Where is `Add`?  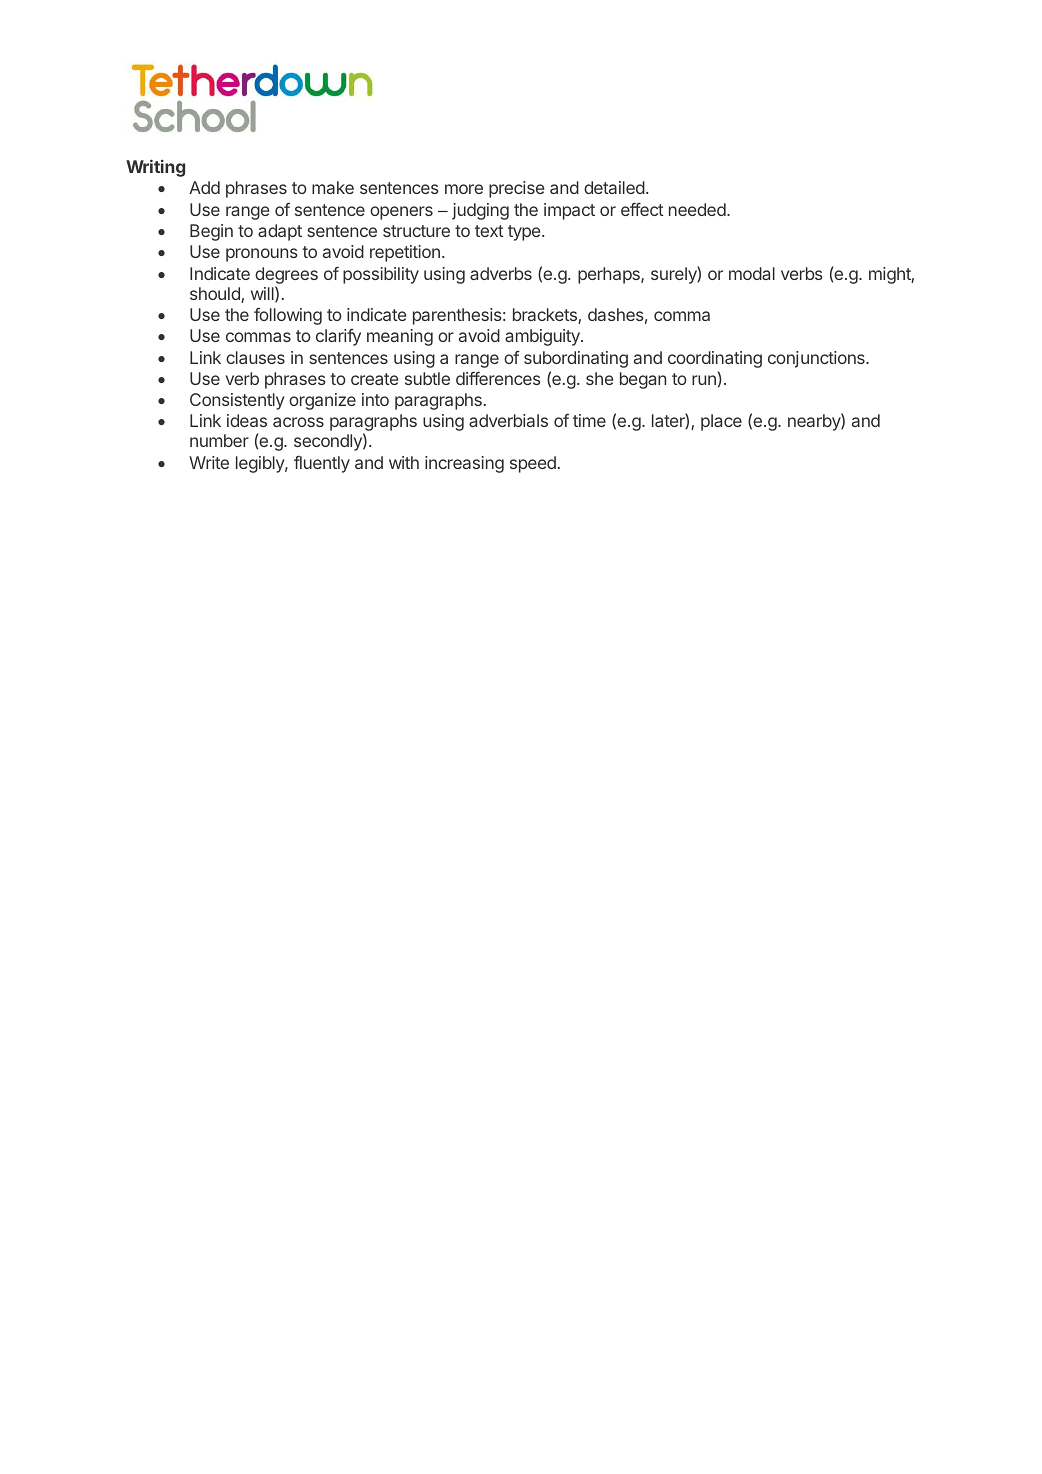
Add is located at coordinates (204, 187).
